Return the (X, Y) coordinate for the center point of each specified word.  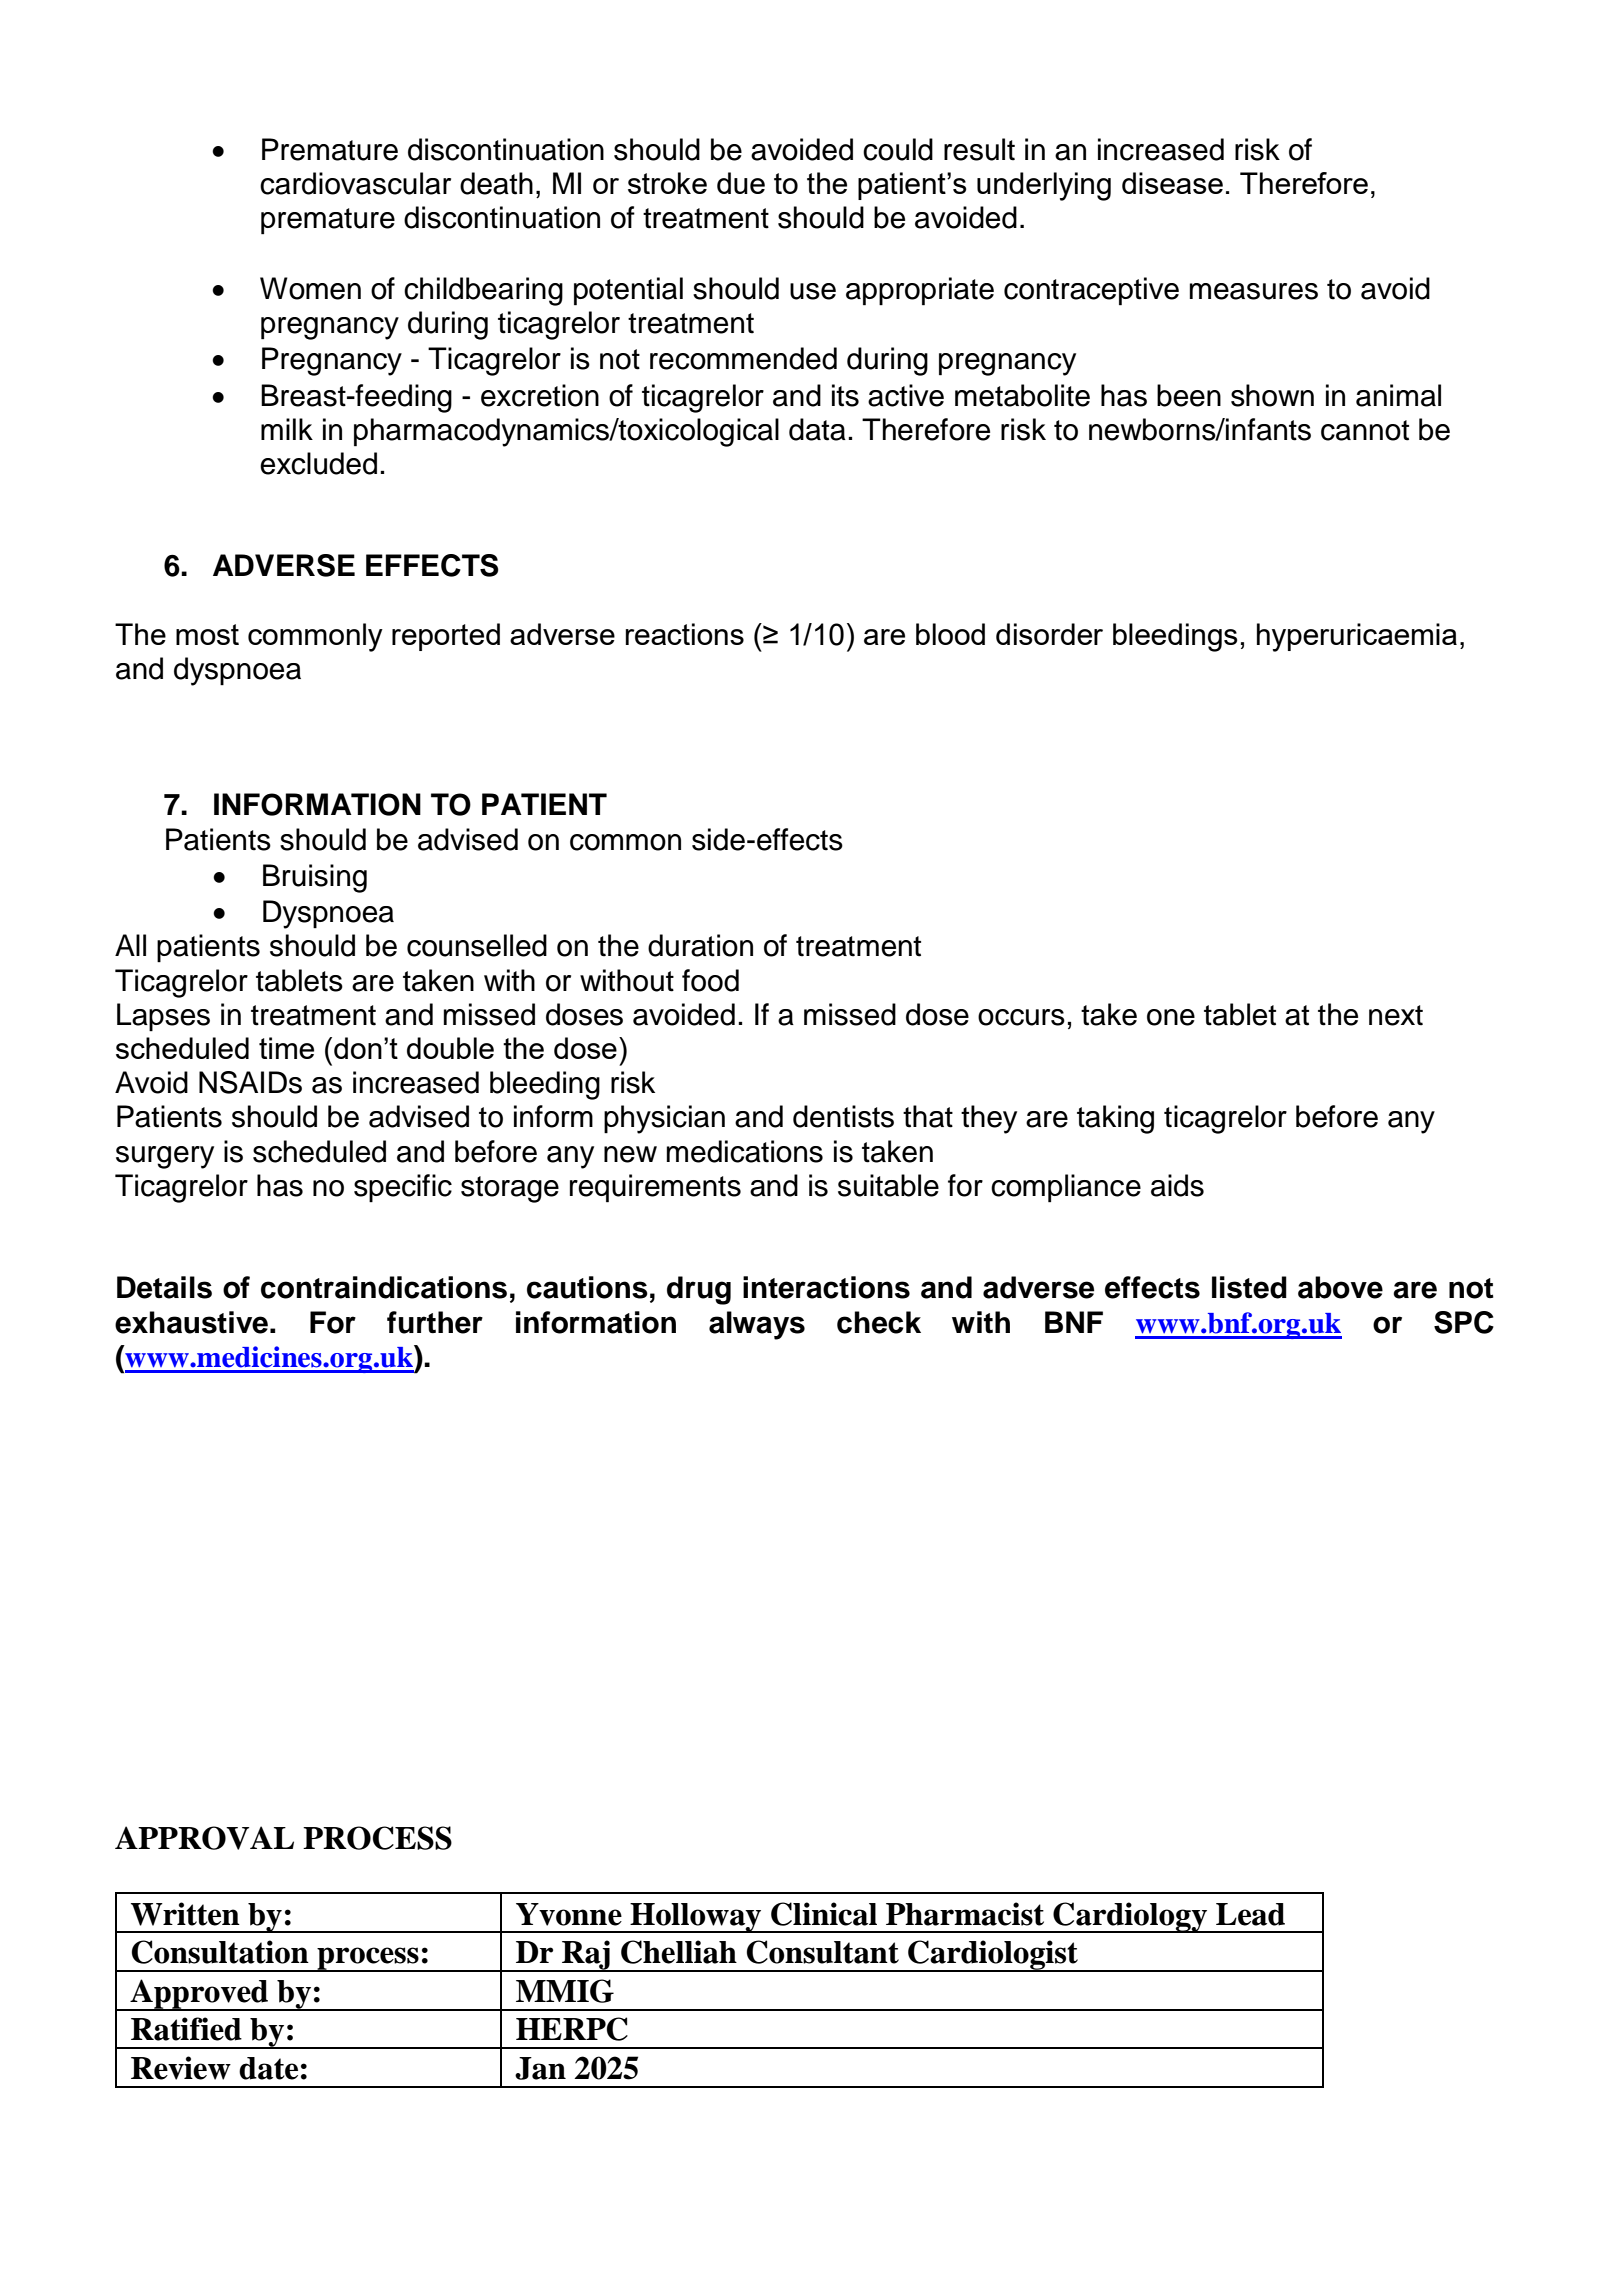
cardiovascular (355, 183)
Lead (1250, 1914)
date (268, 2068)
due (741, 183)
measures (1254, 291)
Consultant (823, 1952)
